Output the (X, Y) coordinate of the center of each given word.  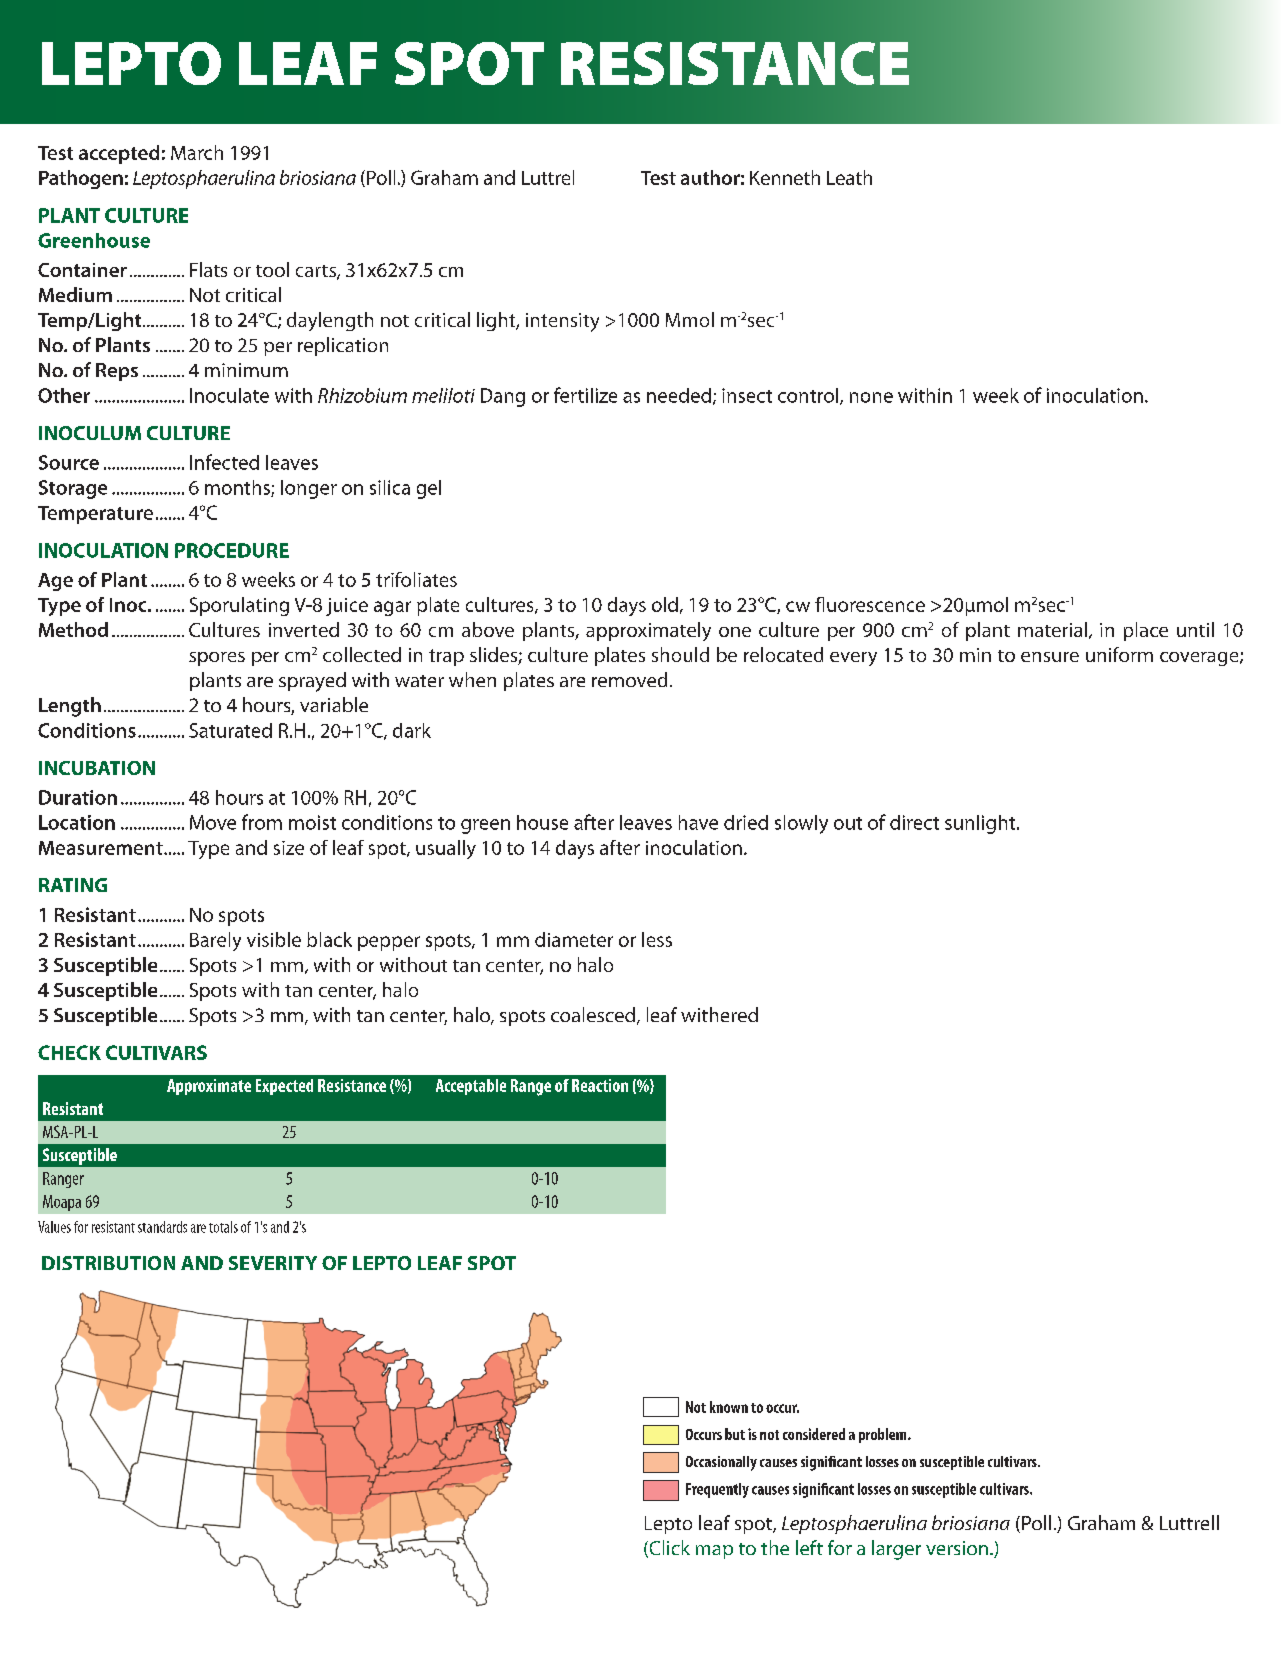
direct (914, 822)
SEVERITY (273, 1263)
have (698, 822)
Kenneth (785, 177)
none (871, 397)
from (262, 822)
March (197, 152)
